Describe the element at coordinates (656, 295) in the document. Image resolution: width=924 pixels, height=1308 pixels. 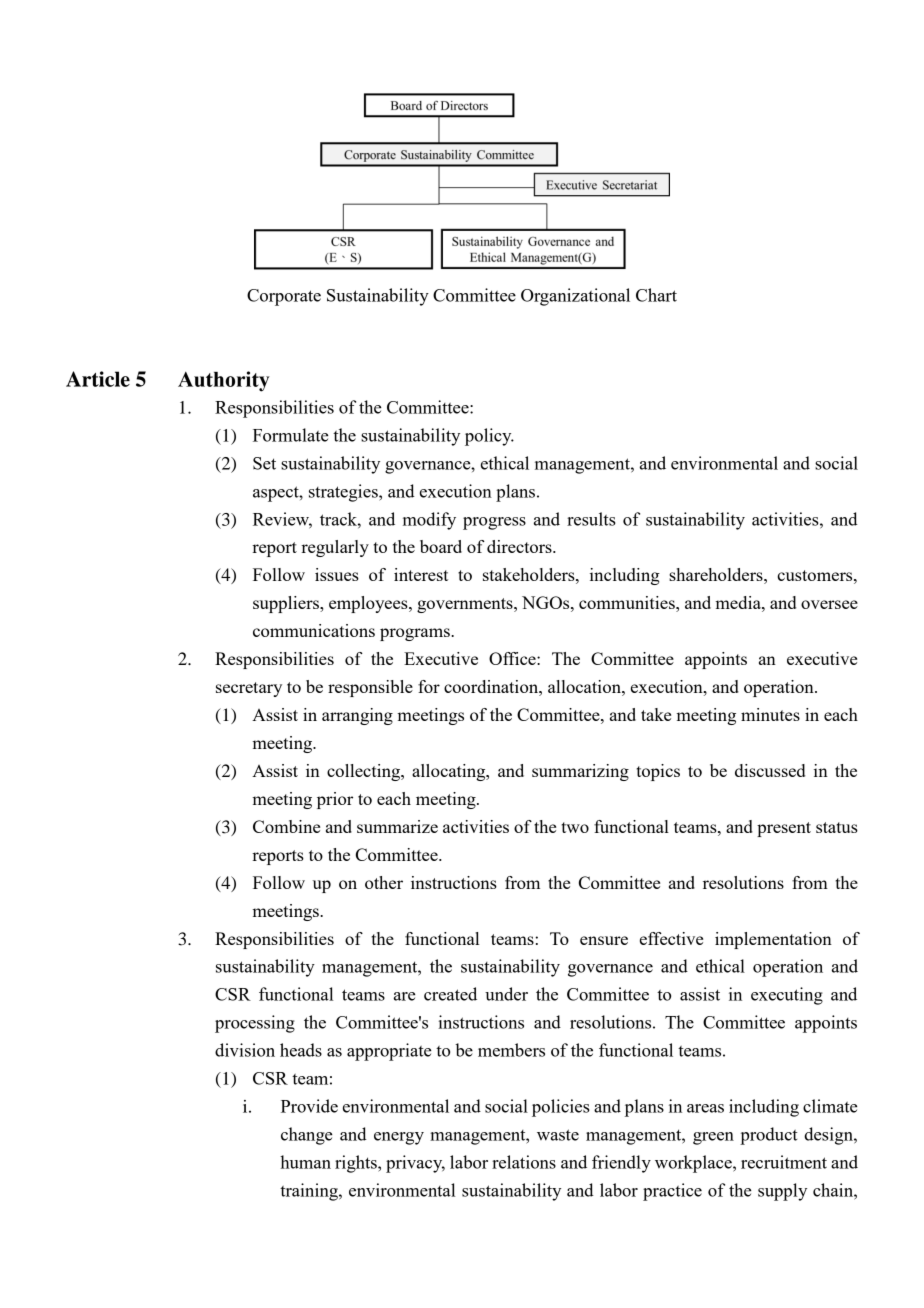
I see `Chart` at that location.
